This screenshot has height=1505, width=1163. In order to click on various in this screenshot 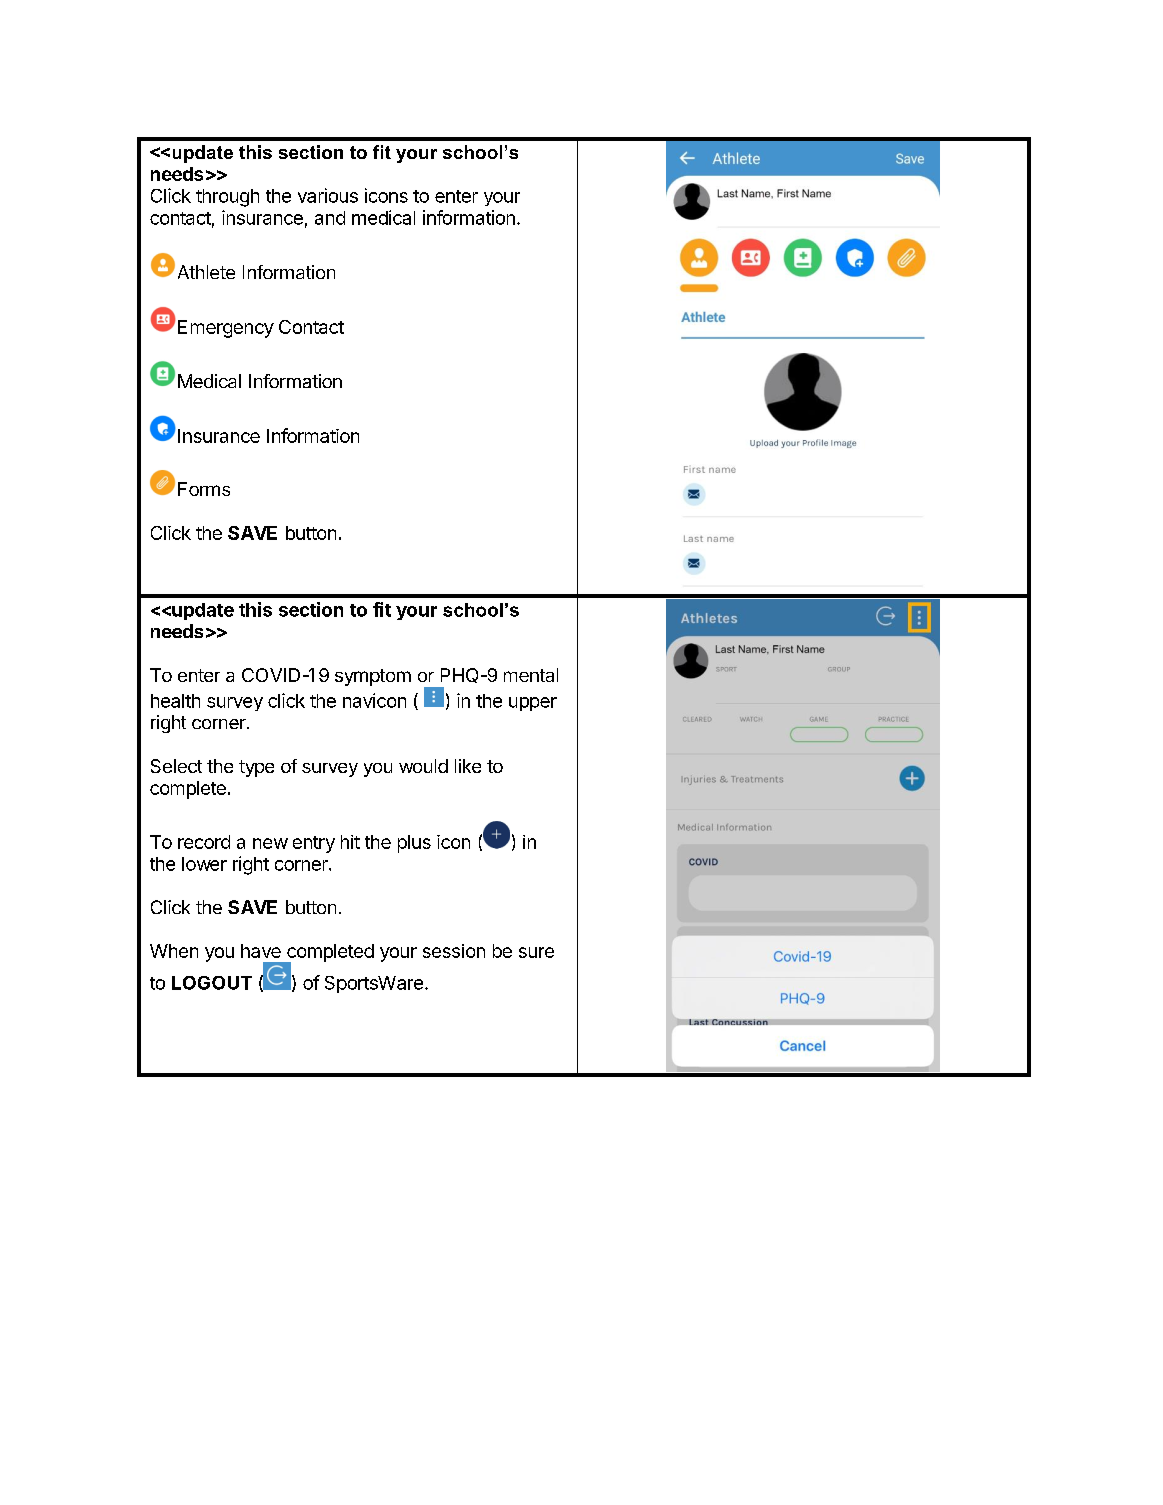, I will do `click(328, 195)`.
